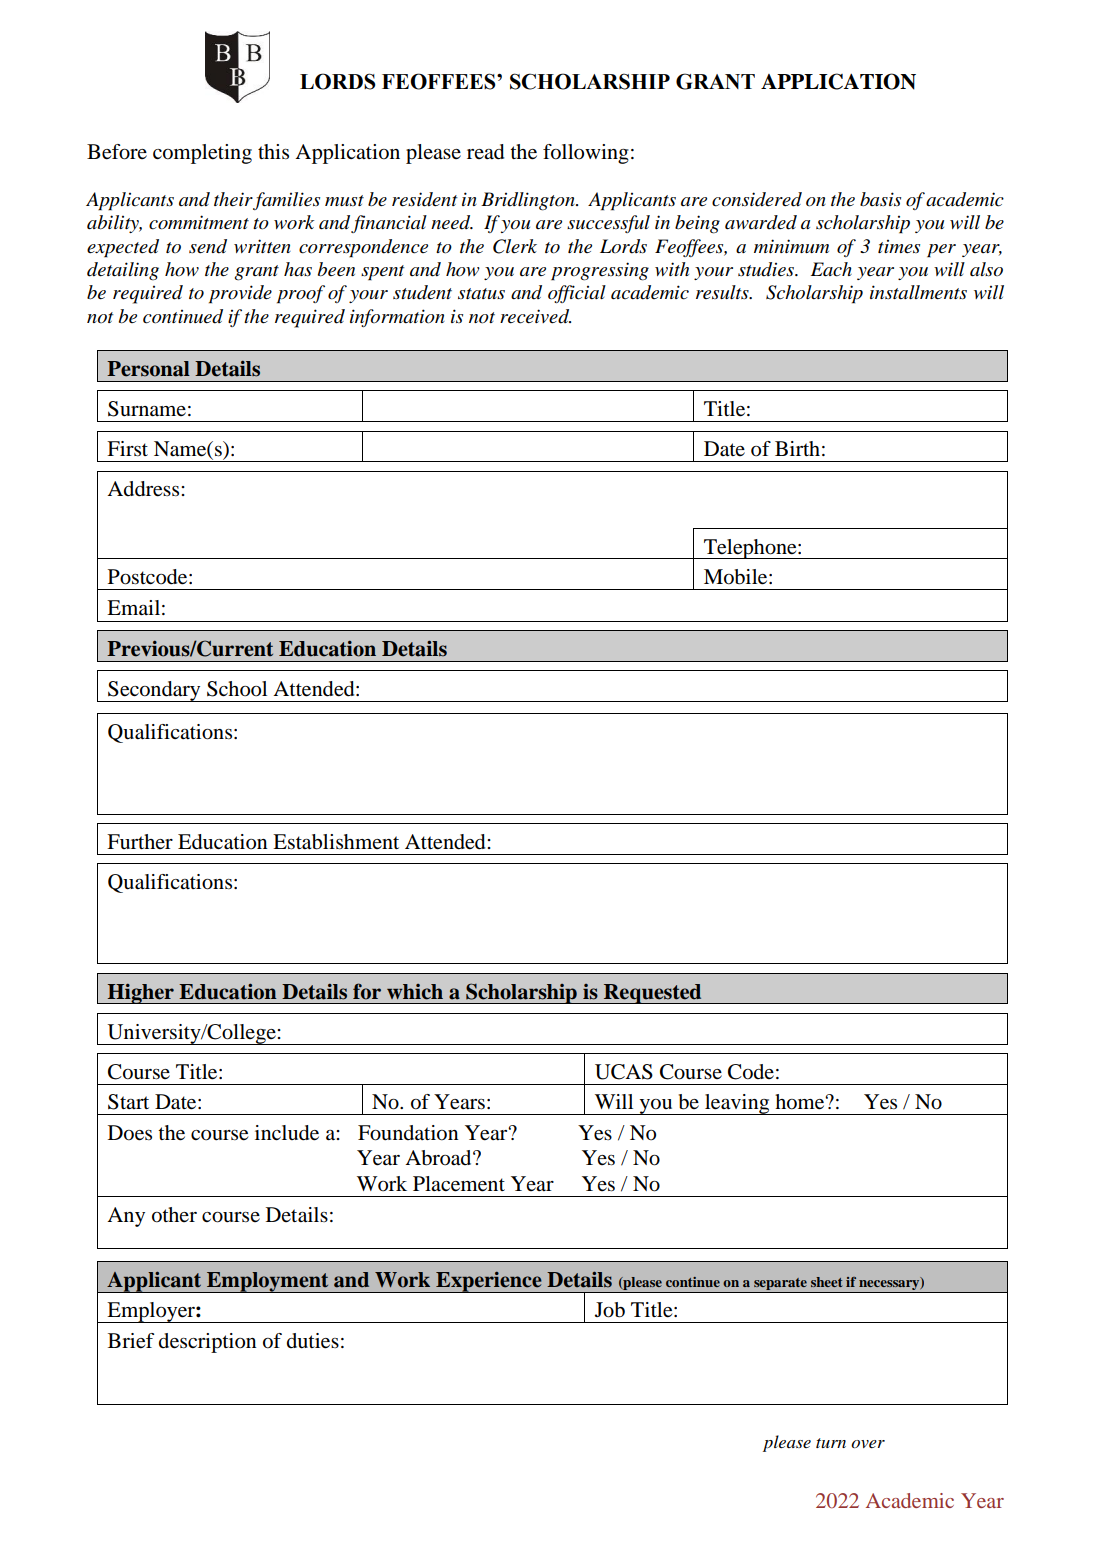 This image has height=1554, width=1099. What do you see at coordinates (653, 994) in the image?
I see `Requested` at bounding box center [653, 994].
